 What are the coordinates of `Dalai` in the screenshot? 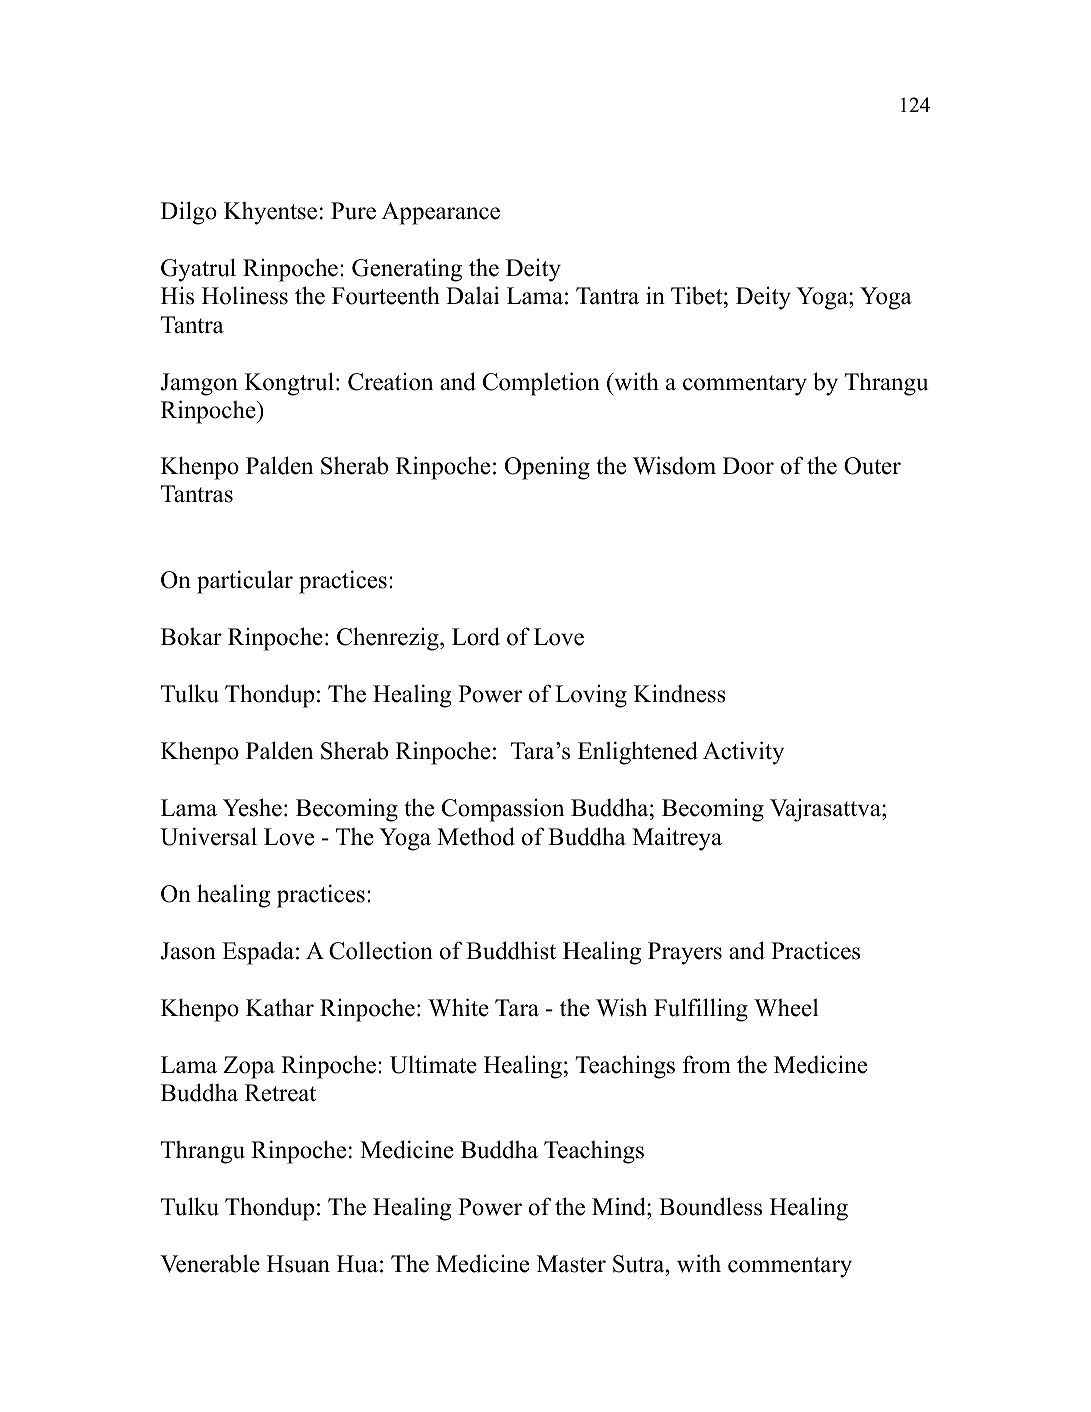 It's located at (472, 295).
